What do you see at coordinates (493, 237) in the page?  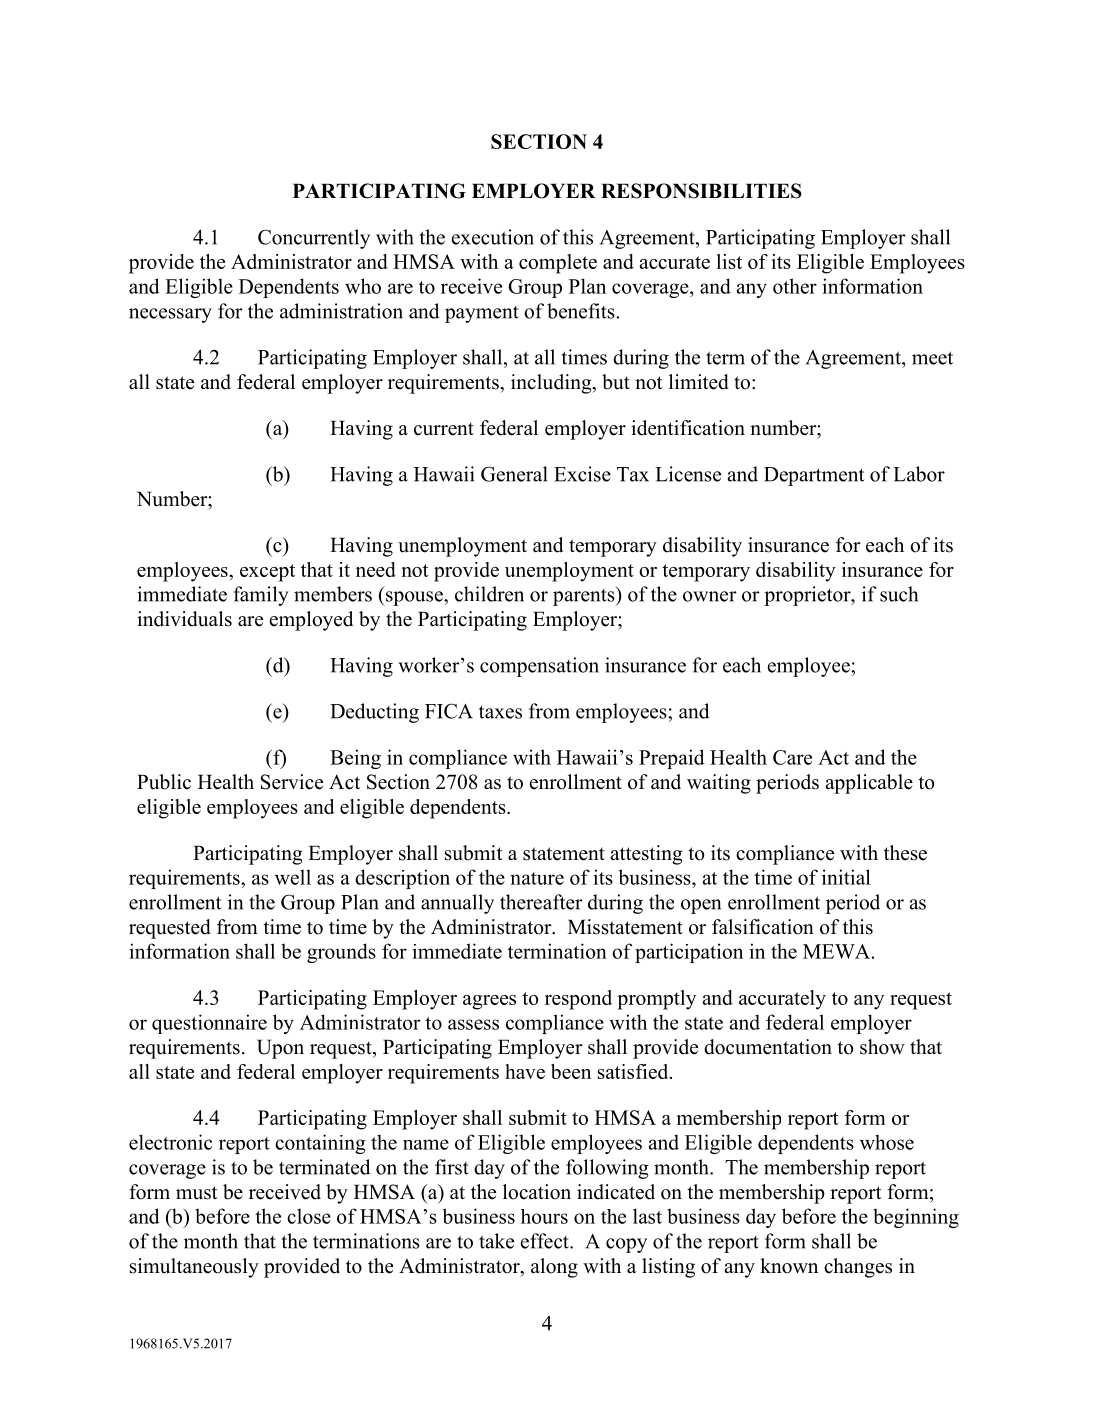 I see `execution` at bounding box center [493, 237].
